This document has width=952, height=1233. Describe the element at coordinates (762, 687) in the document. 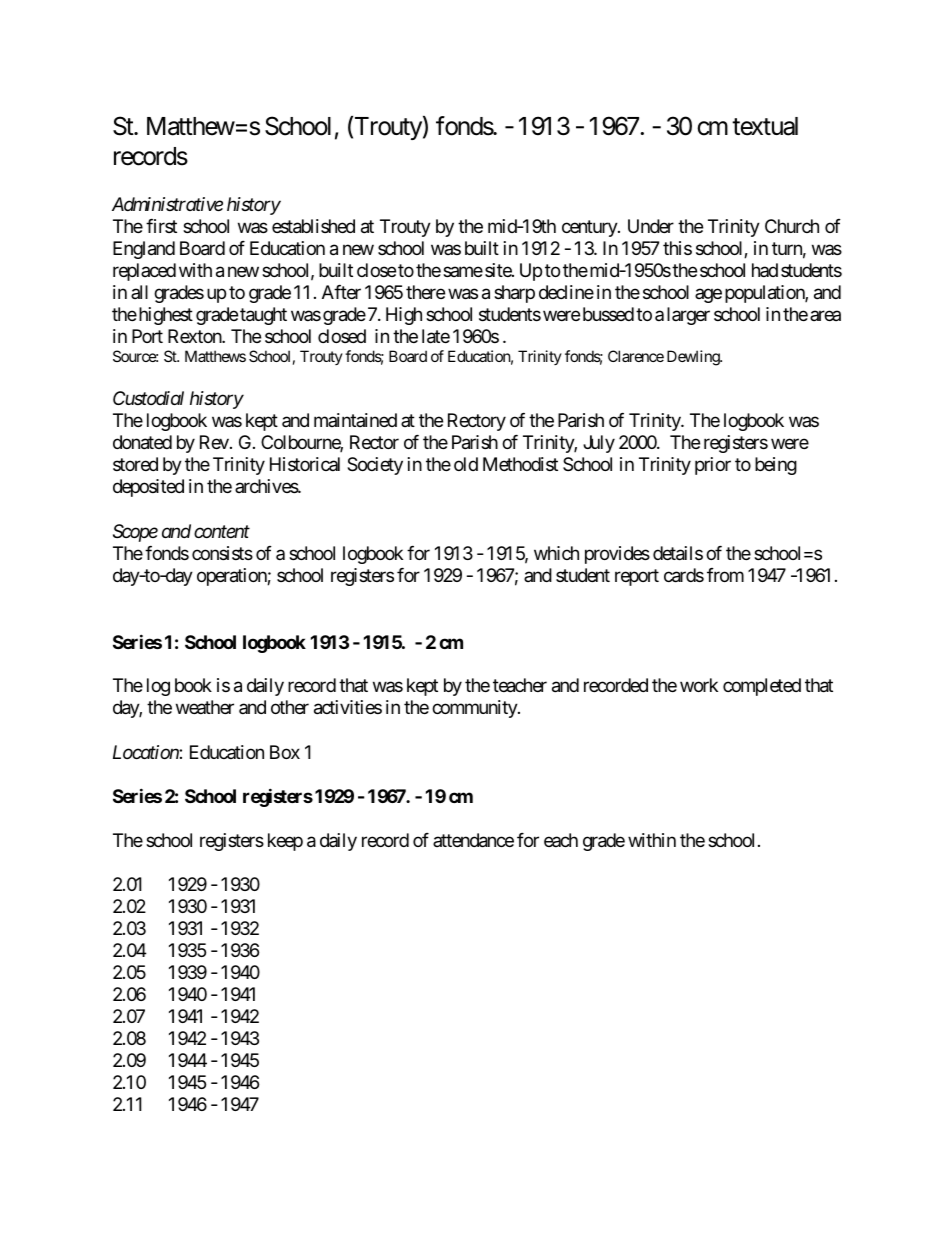

I see `completed` at that location.
